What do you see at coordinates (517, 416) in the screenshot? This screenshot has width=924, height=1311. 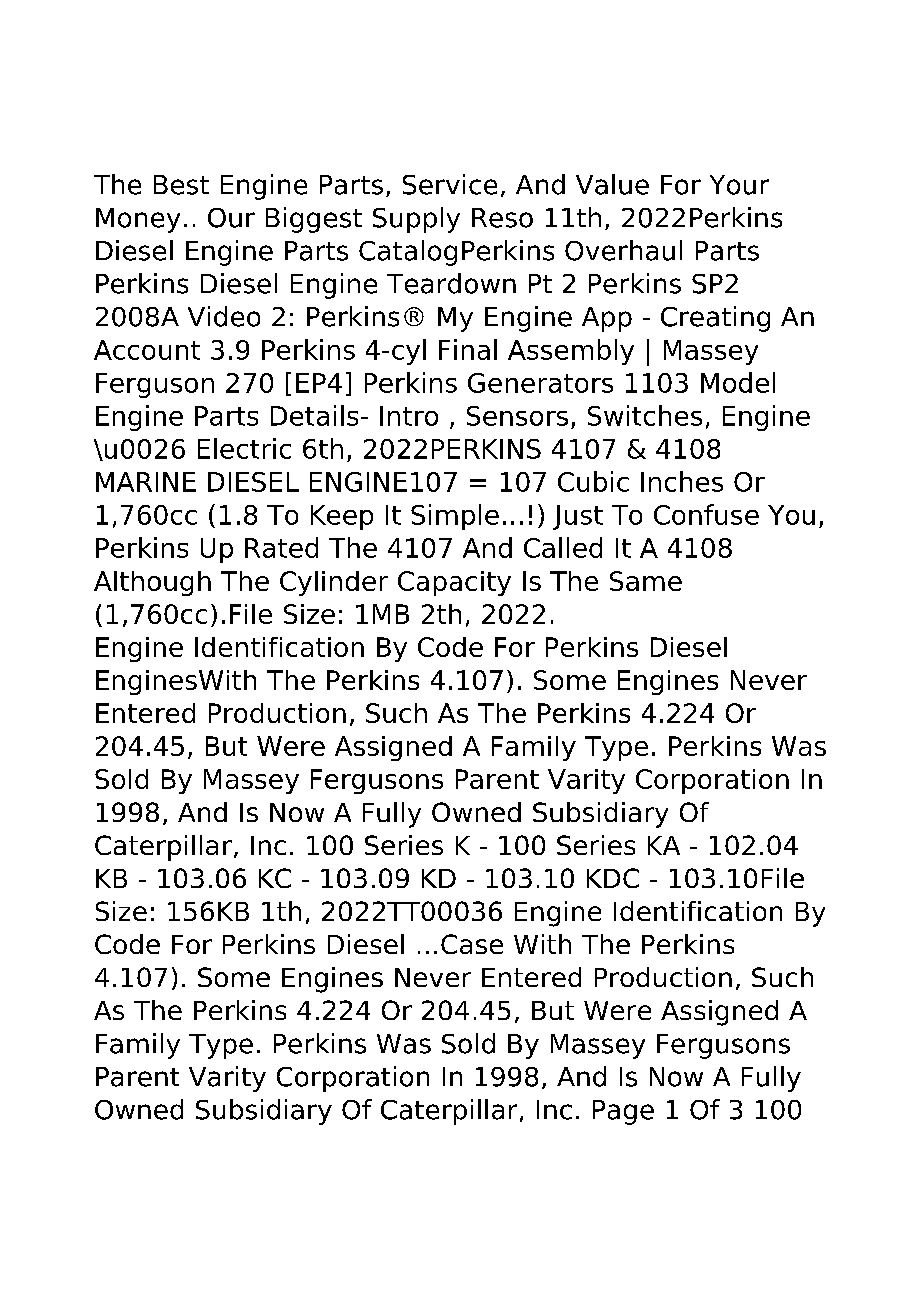 I see `Sensors` at bounding box center [517, 416].
